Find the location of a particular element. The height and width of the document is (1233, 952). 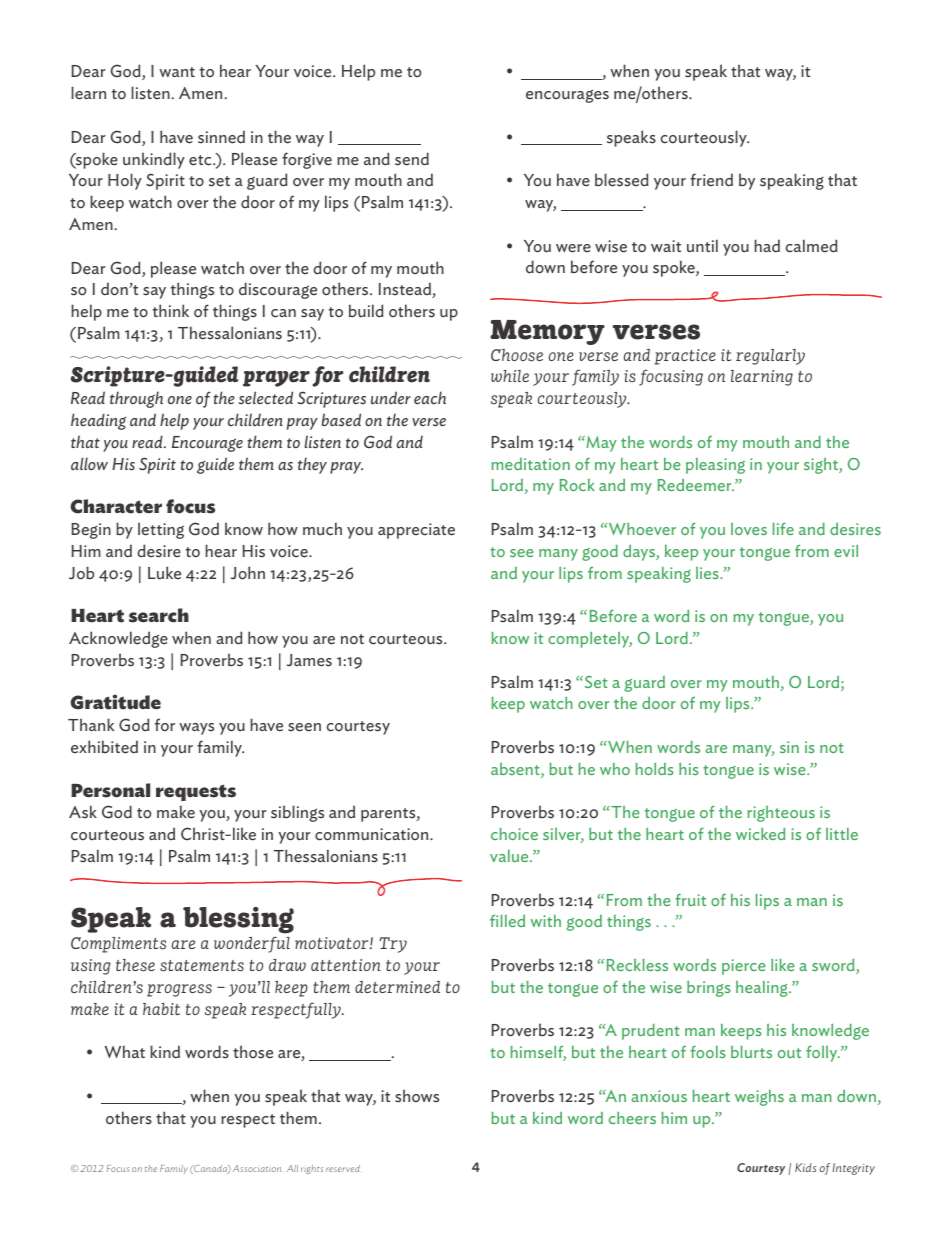

friend is located at coordinates (711, 180).
